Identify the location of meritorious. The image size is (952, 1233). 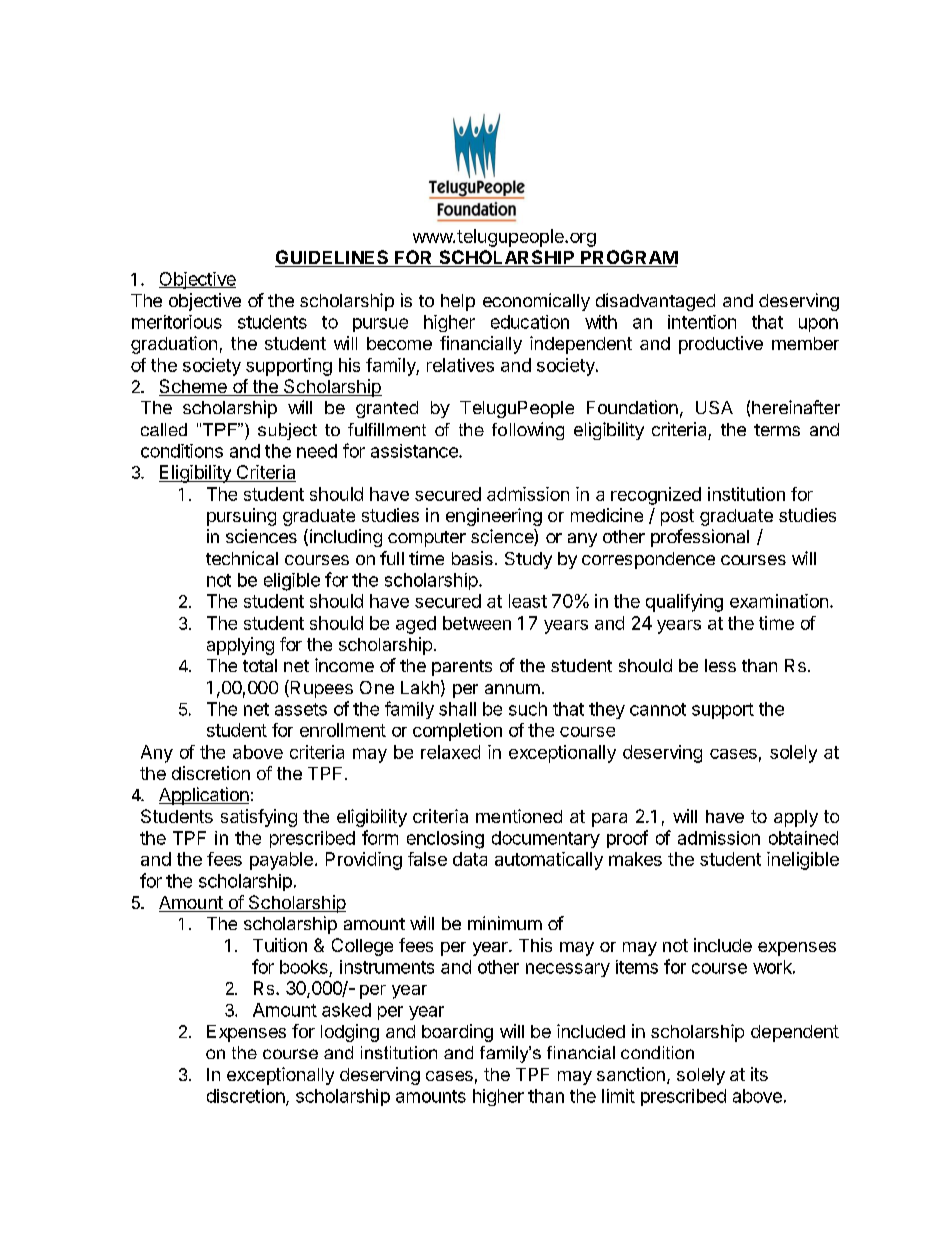
(177, 322).
